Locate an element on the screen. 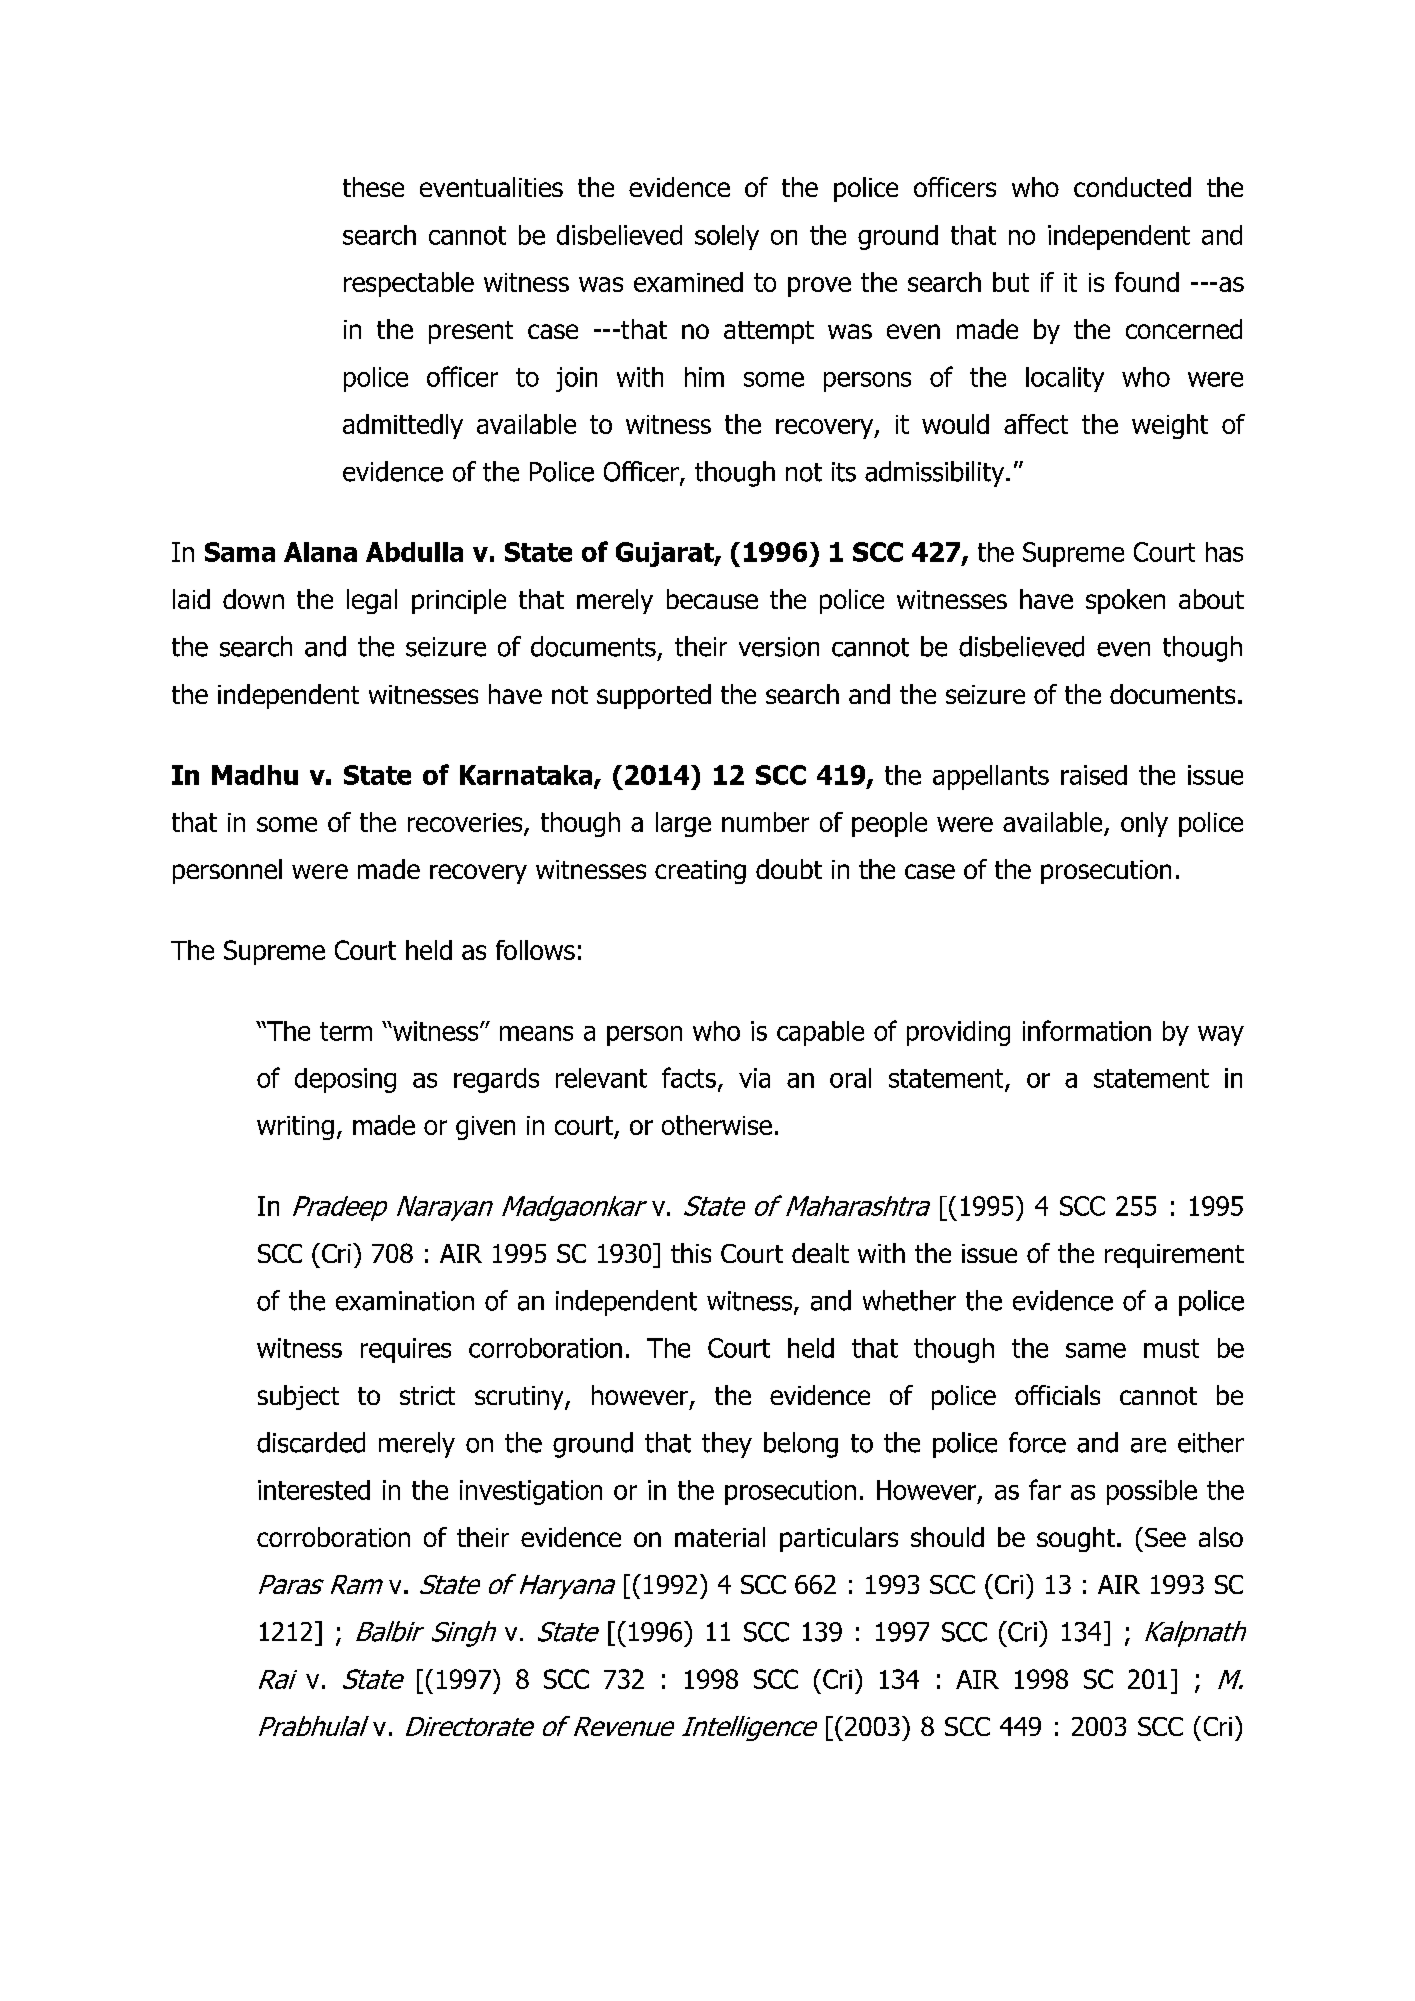 The width and height of the screenshot is (1415, 2001). solely is located at coordinates (727, 237).
